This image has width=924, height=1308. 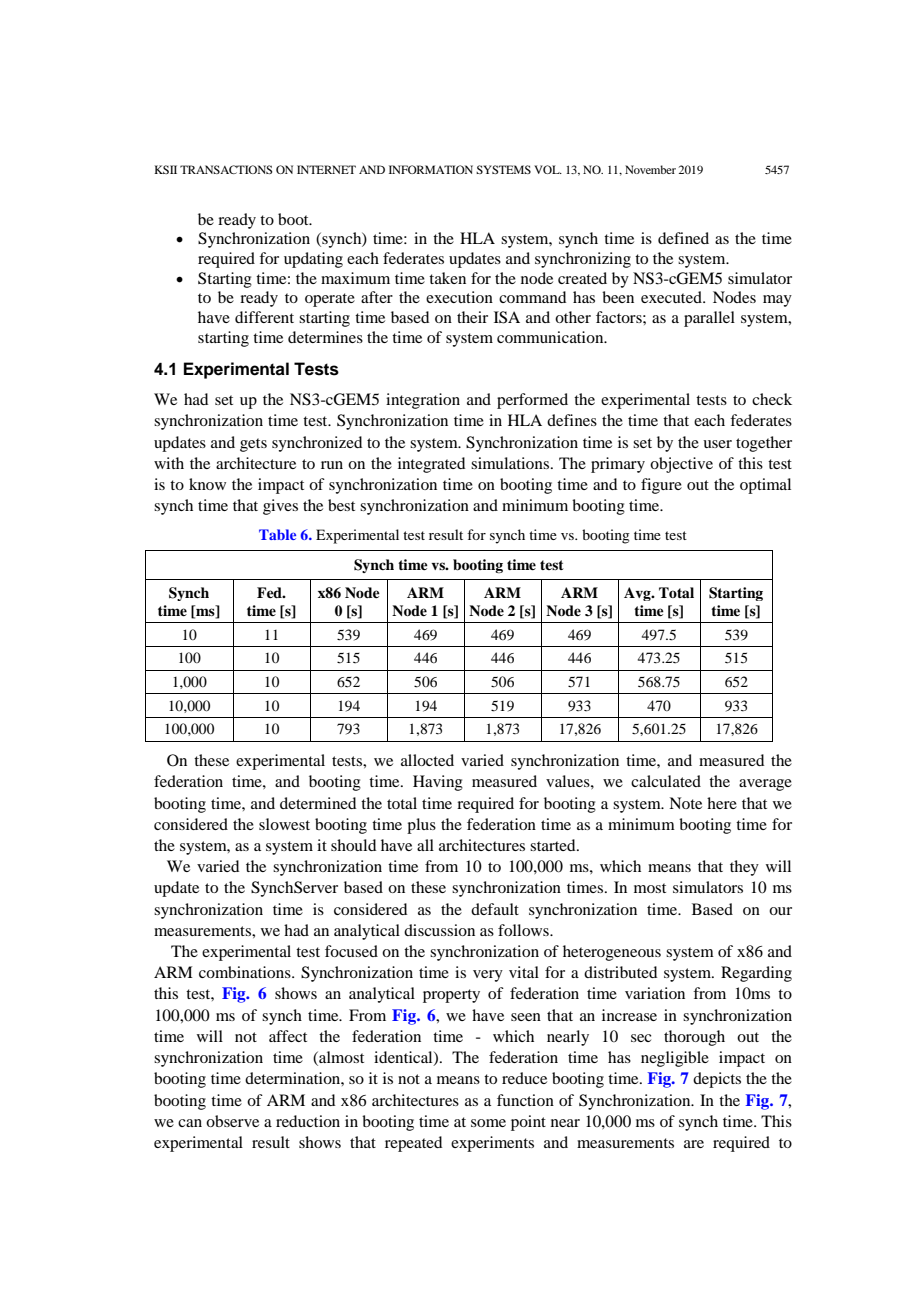 What do you see at coordinates (744, 868) in the image?
I see `they` at bounding box center [744, 868].
